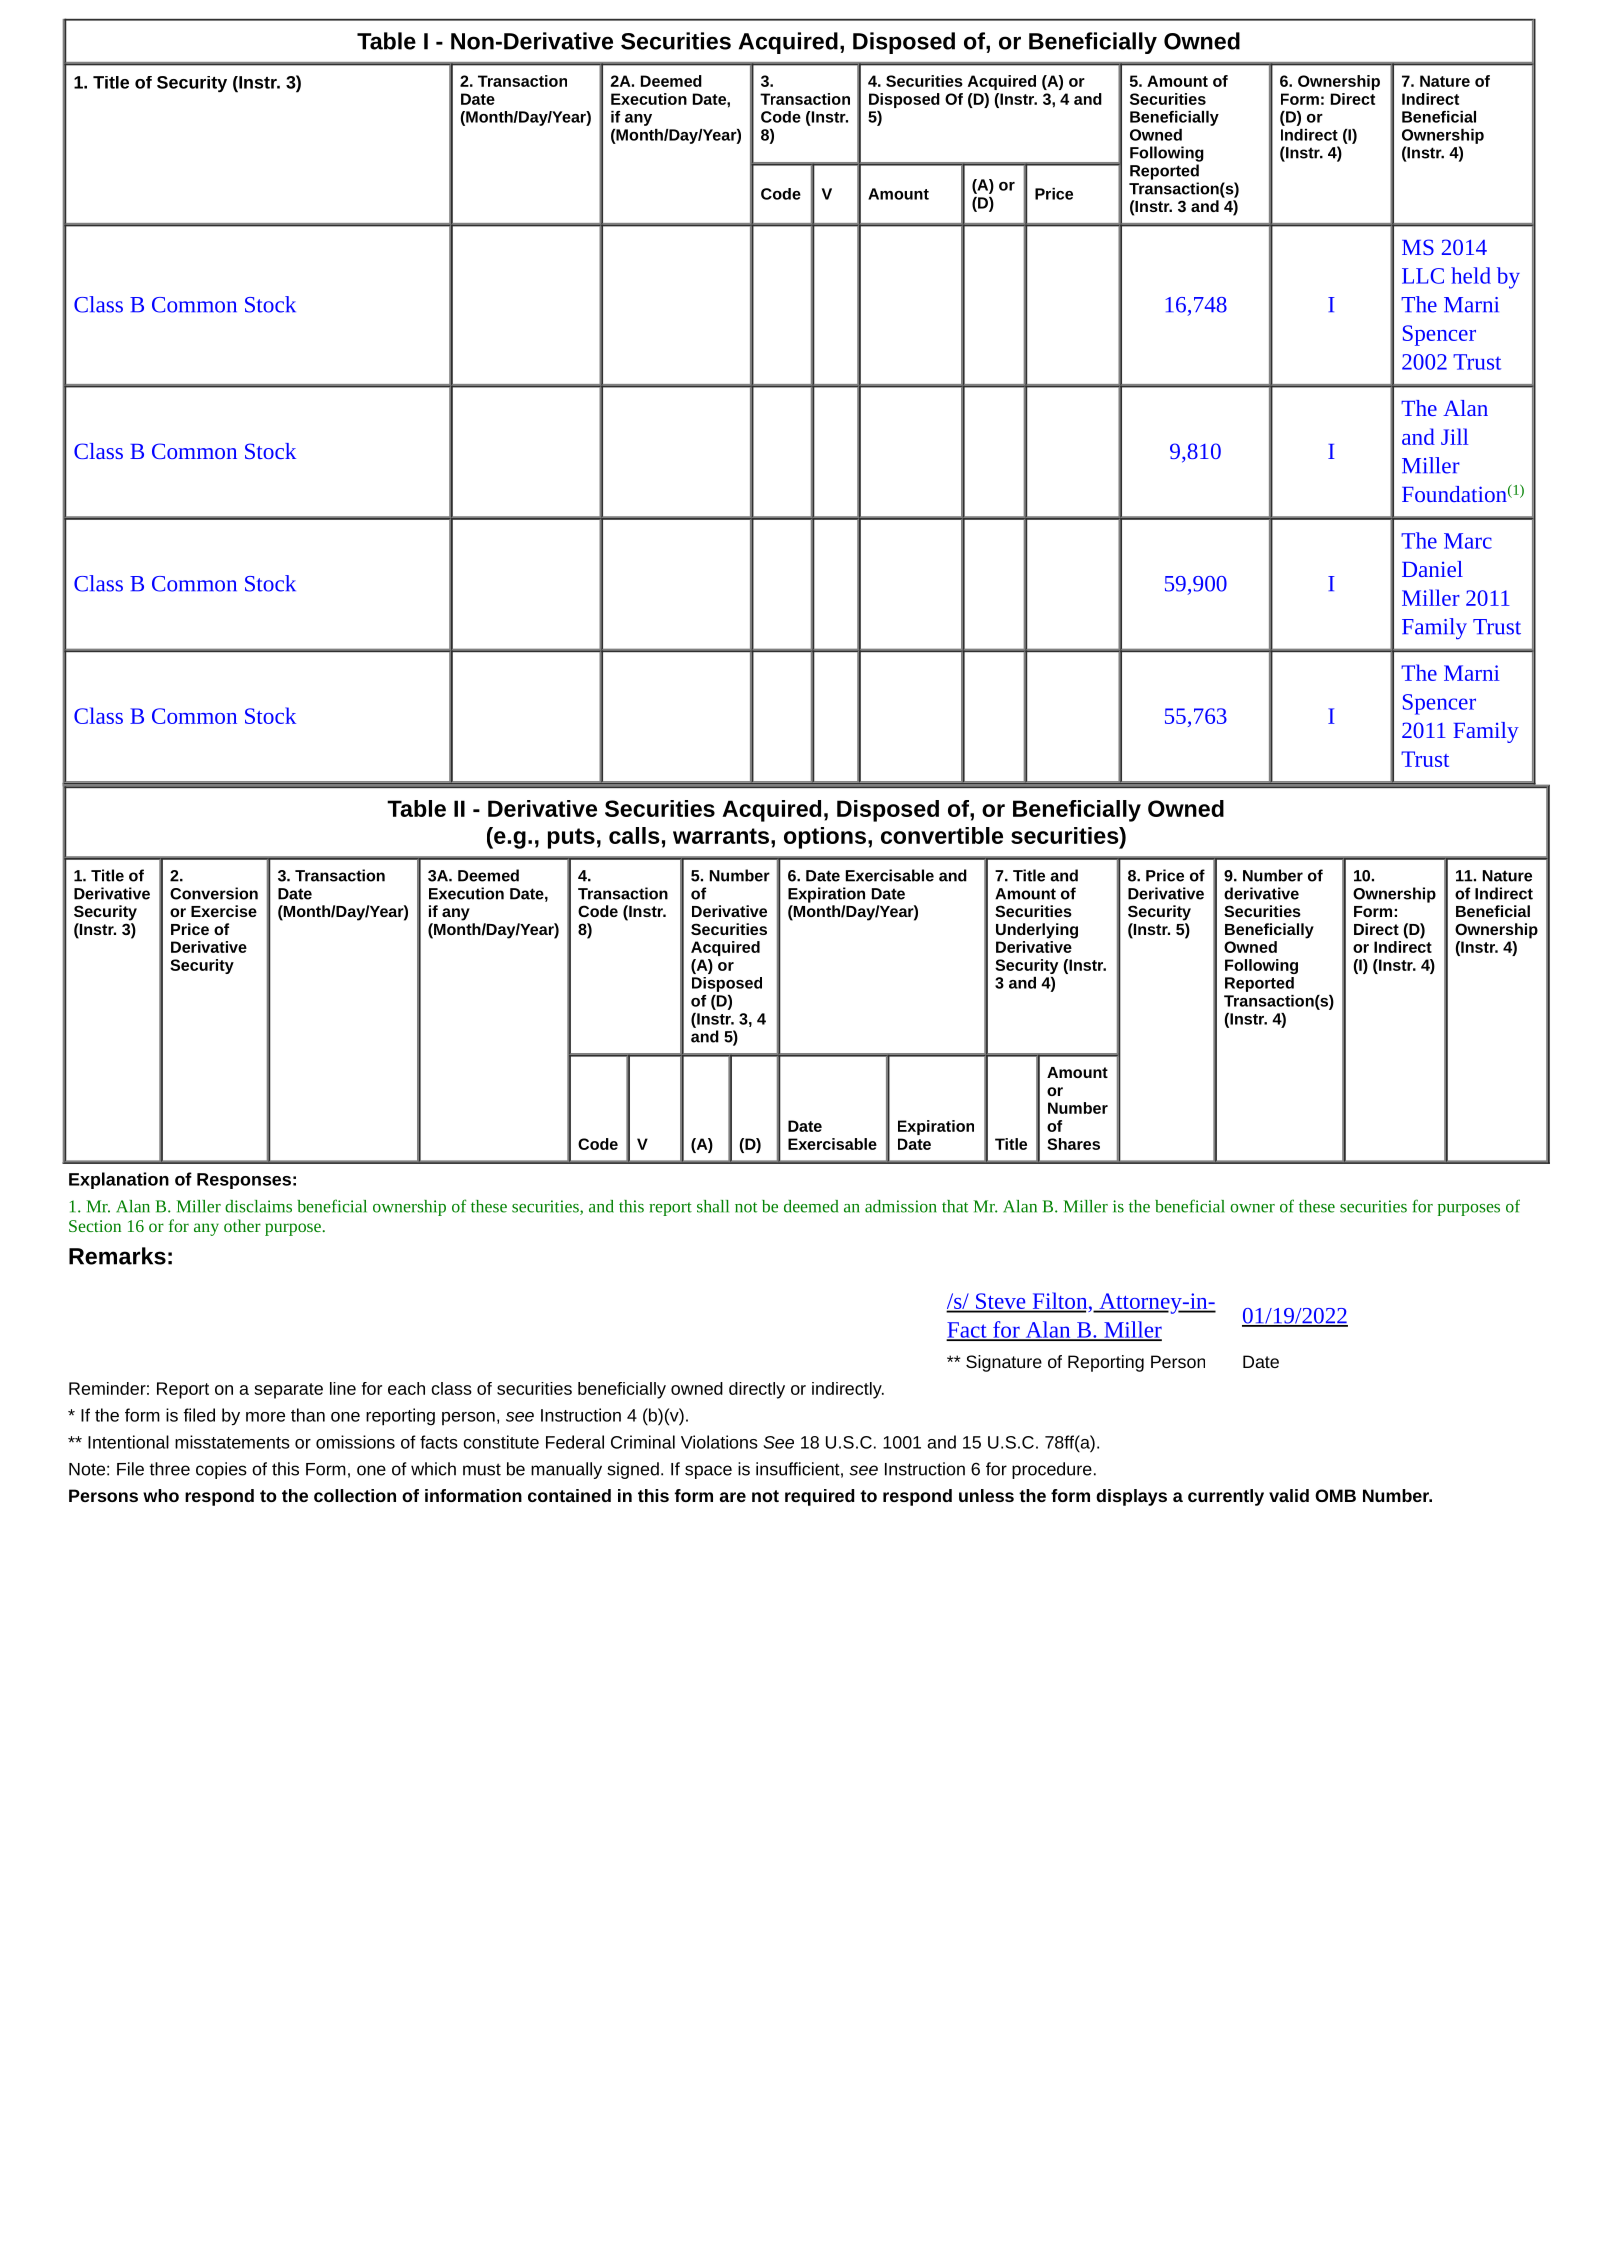  I want to click on Jill, so click(1454, 436).
